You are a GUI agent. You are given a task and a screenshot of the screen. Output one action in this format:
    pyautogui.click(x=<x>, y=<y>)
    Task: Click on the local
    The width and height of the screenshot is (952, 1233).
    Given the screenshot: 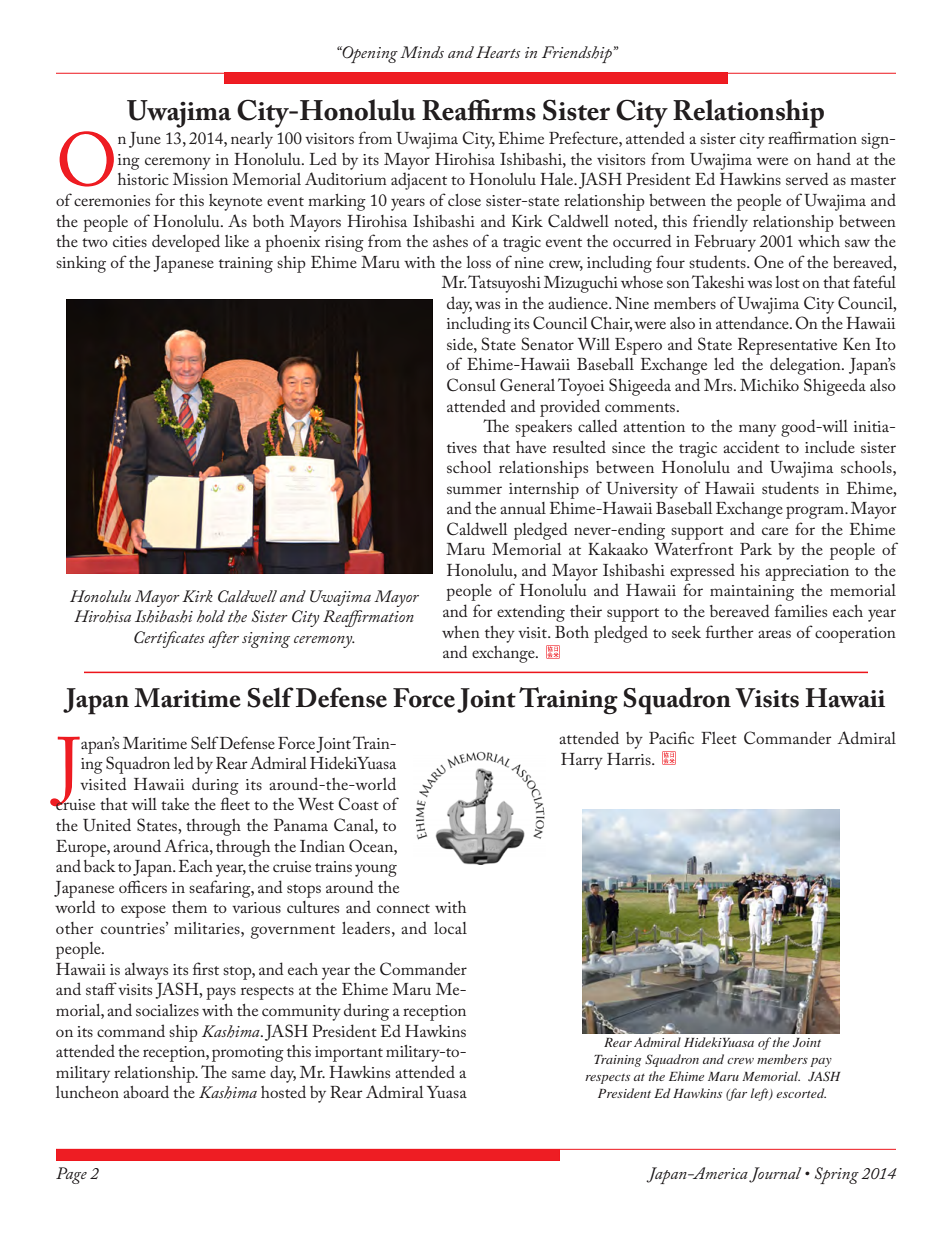 What is the action you would take?
    pyautogui.click(x=450, y=928)
